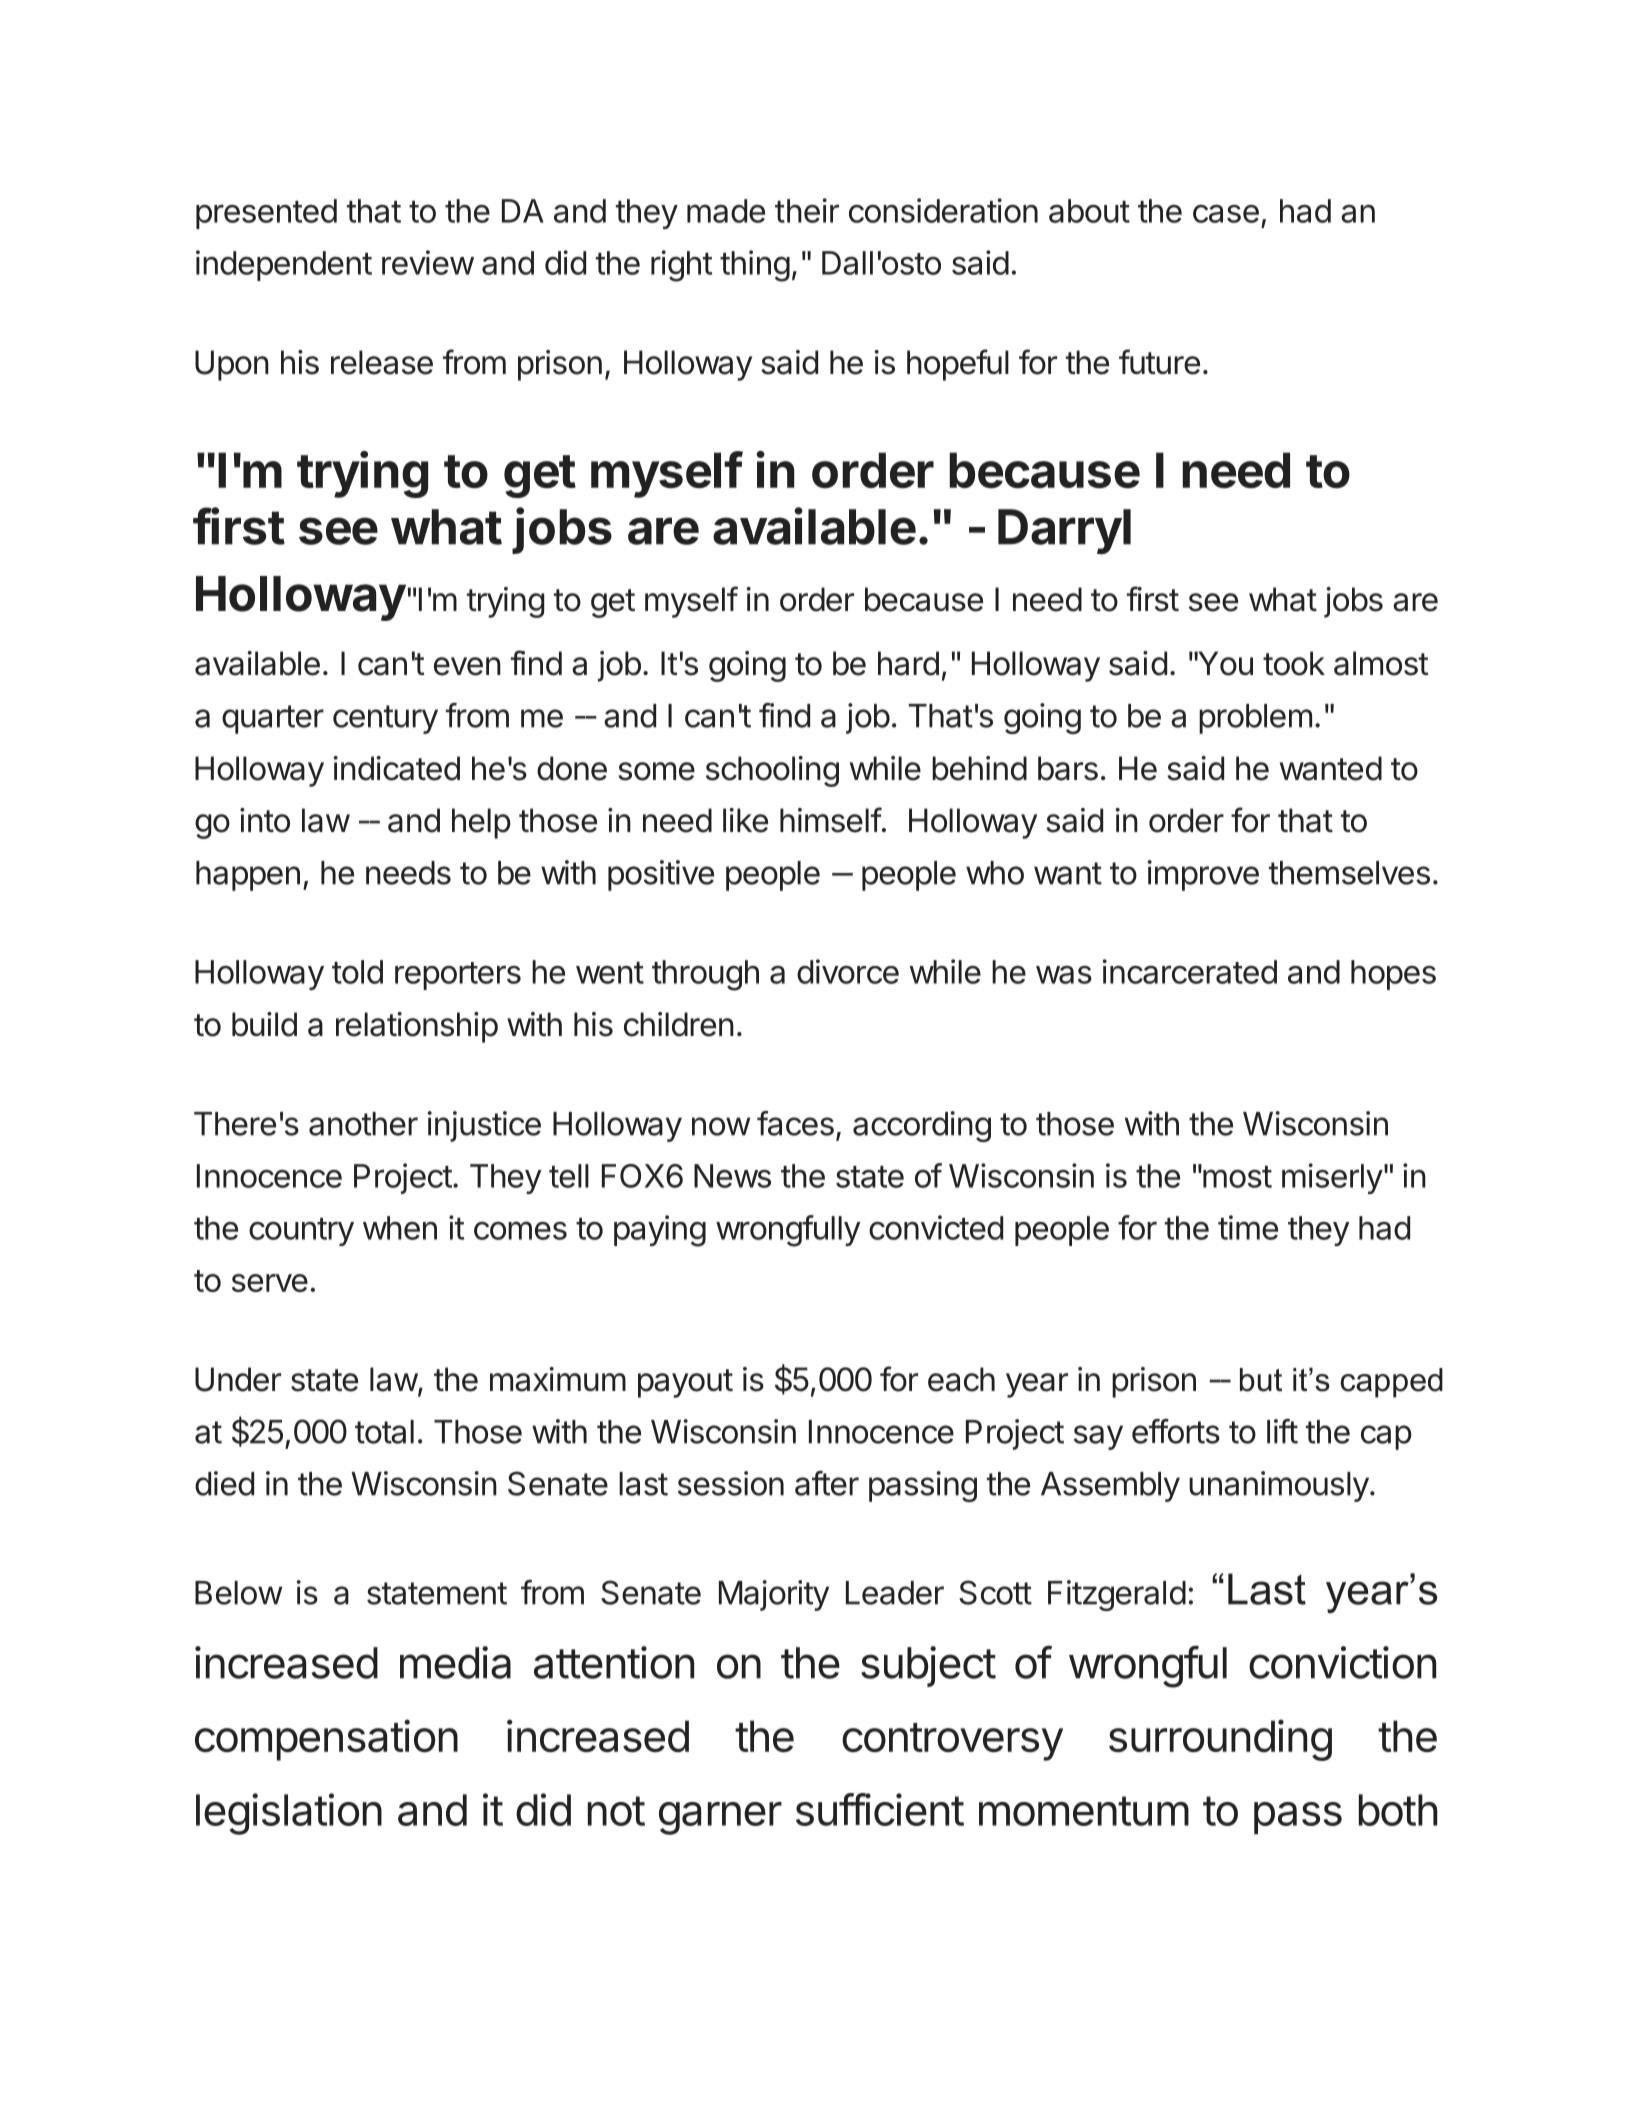 This screenshot has width=1638, height=2119. I want to click on hard, so click(908, 663).
